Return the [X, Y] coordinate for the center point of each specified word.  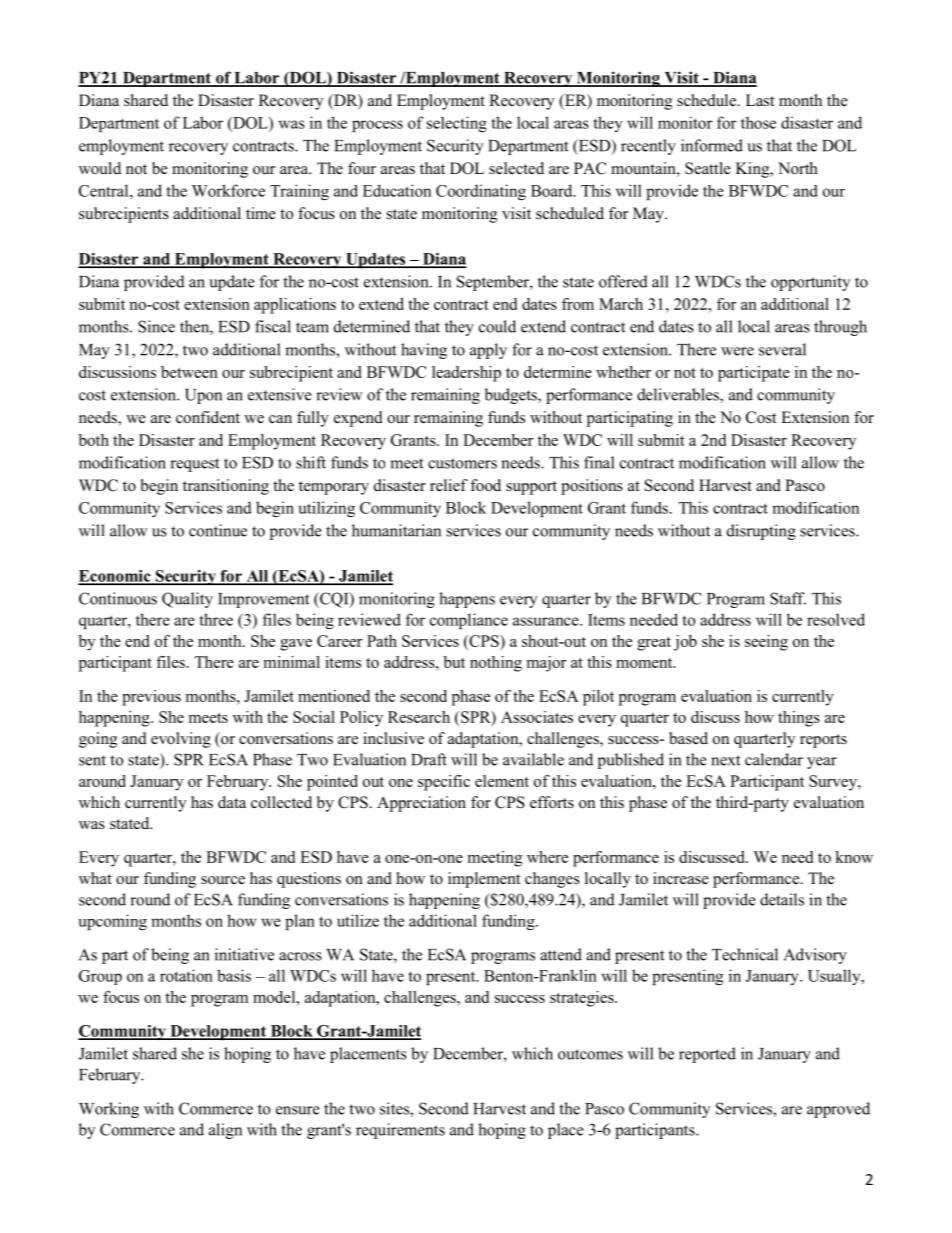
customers [462, 463]
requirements [400, 1131]
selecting [457, 124]
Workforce [228, 190]
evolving [181, 740]
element [502, 781]
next [725, 760]
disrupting [761, 532]
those [758, 122]
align [225, 1131]
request [194, 465]
